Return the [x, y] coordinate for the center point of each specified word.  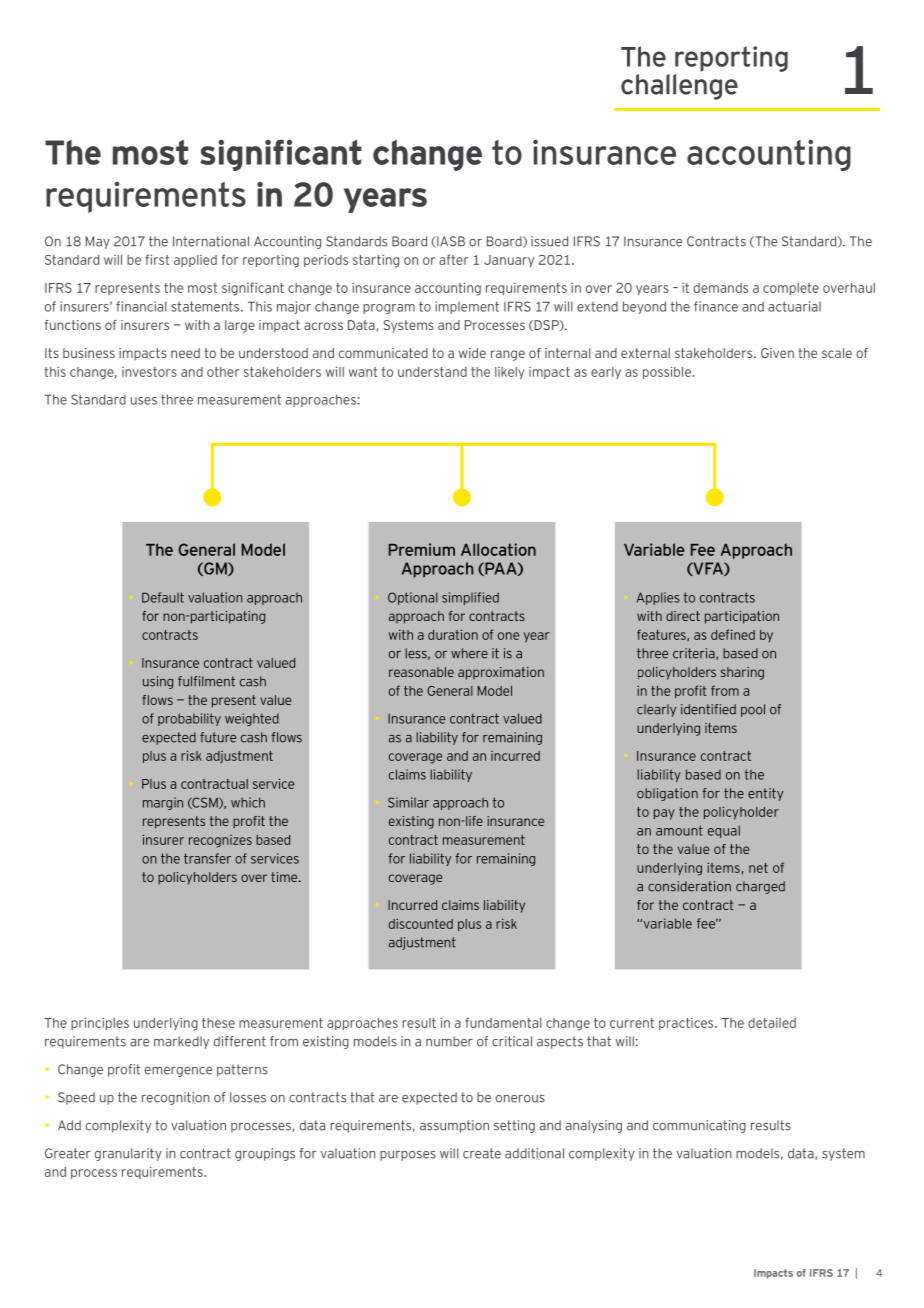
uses [144, 401]
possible [668, 372]
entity [765, 794]
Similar [408, 802]
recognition [176, 1098]
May [98, 242]
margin [163, 803]
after [453, 259]
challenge [679, 87]
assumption [454, 1126]
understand [432, 372]
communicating [699, 1126]
